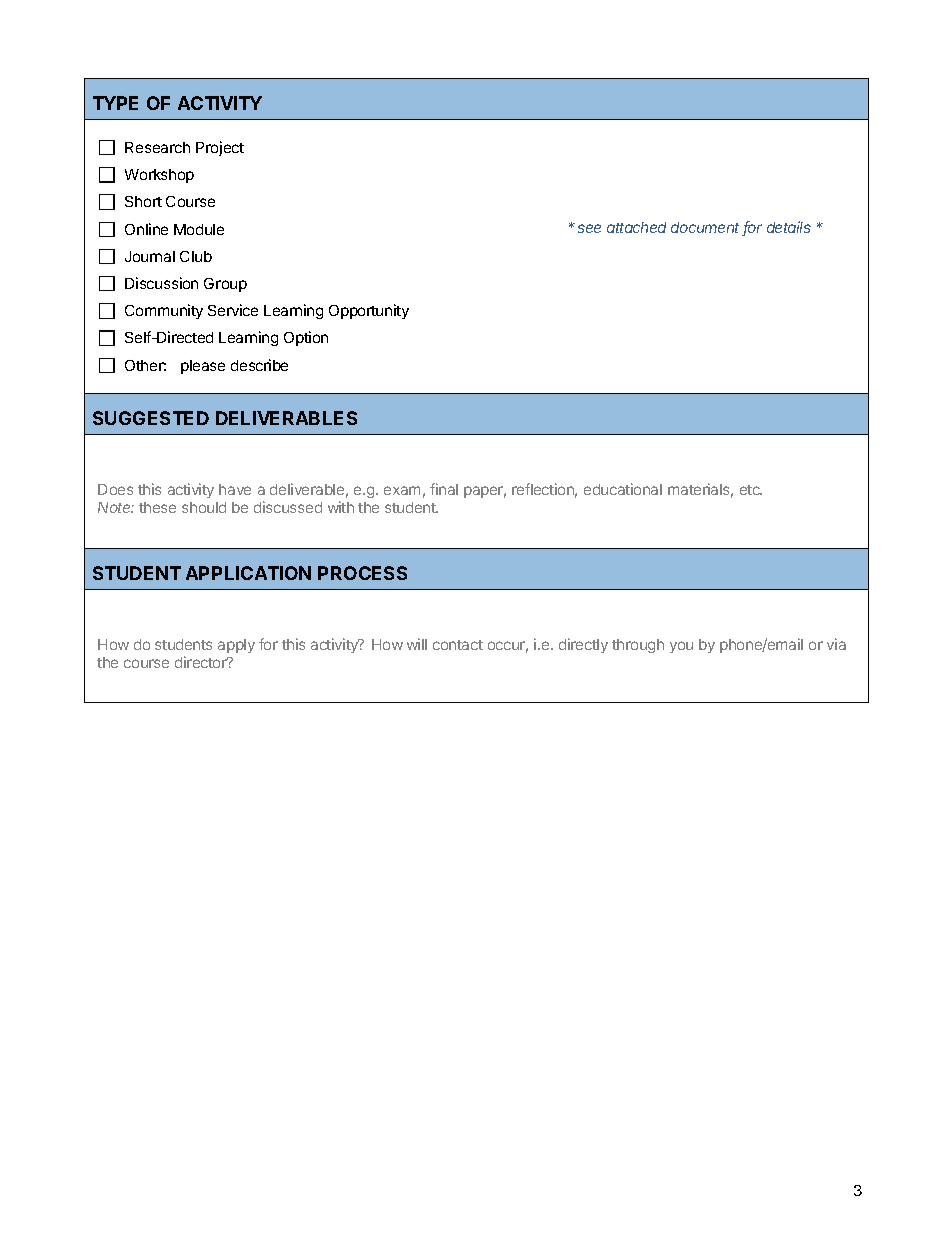 This document has width=952, height=1233. I want to click on attached, so click(636, 227).
